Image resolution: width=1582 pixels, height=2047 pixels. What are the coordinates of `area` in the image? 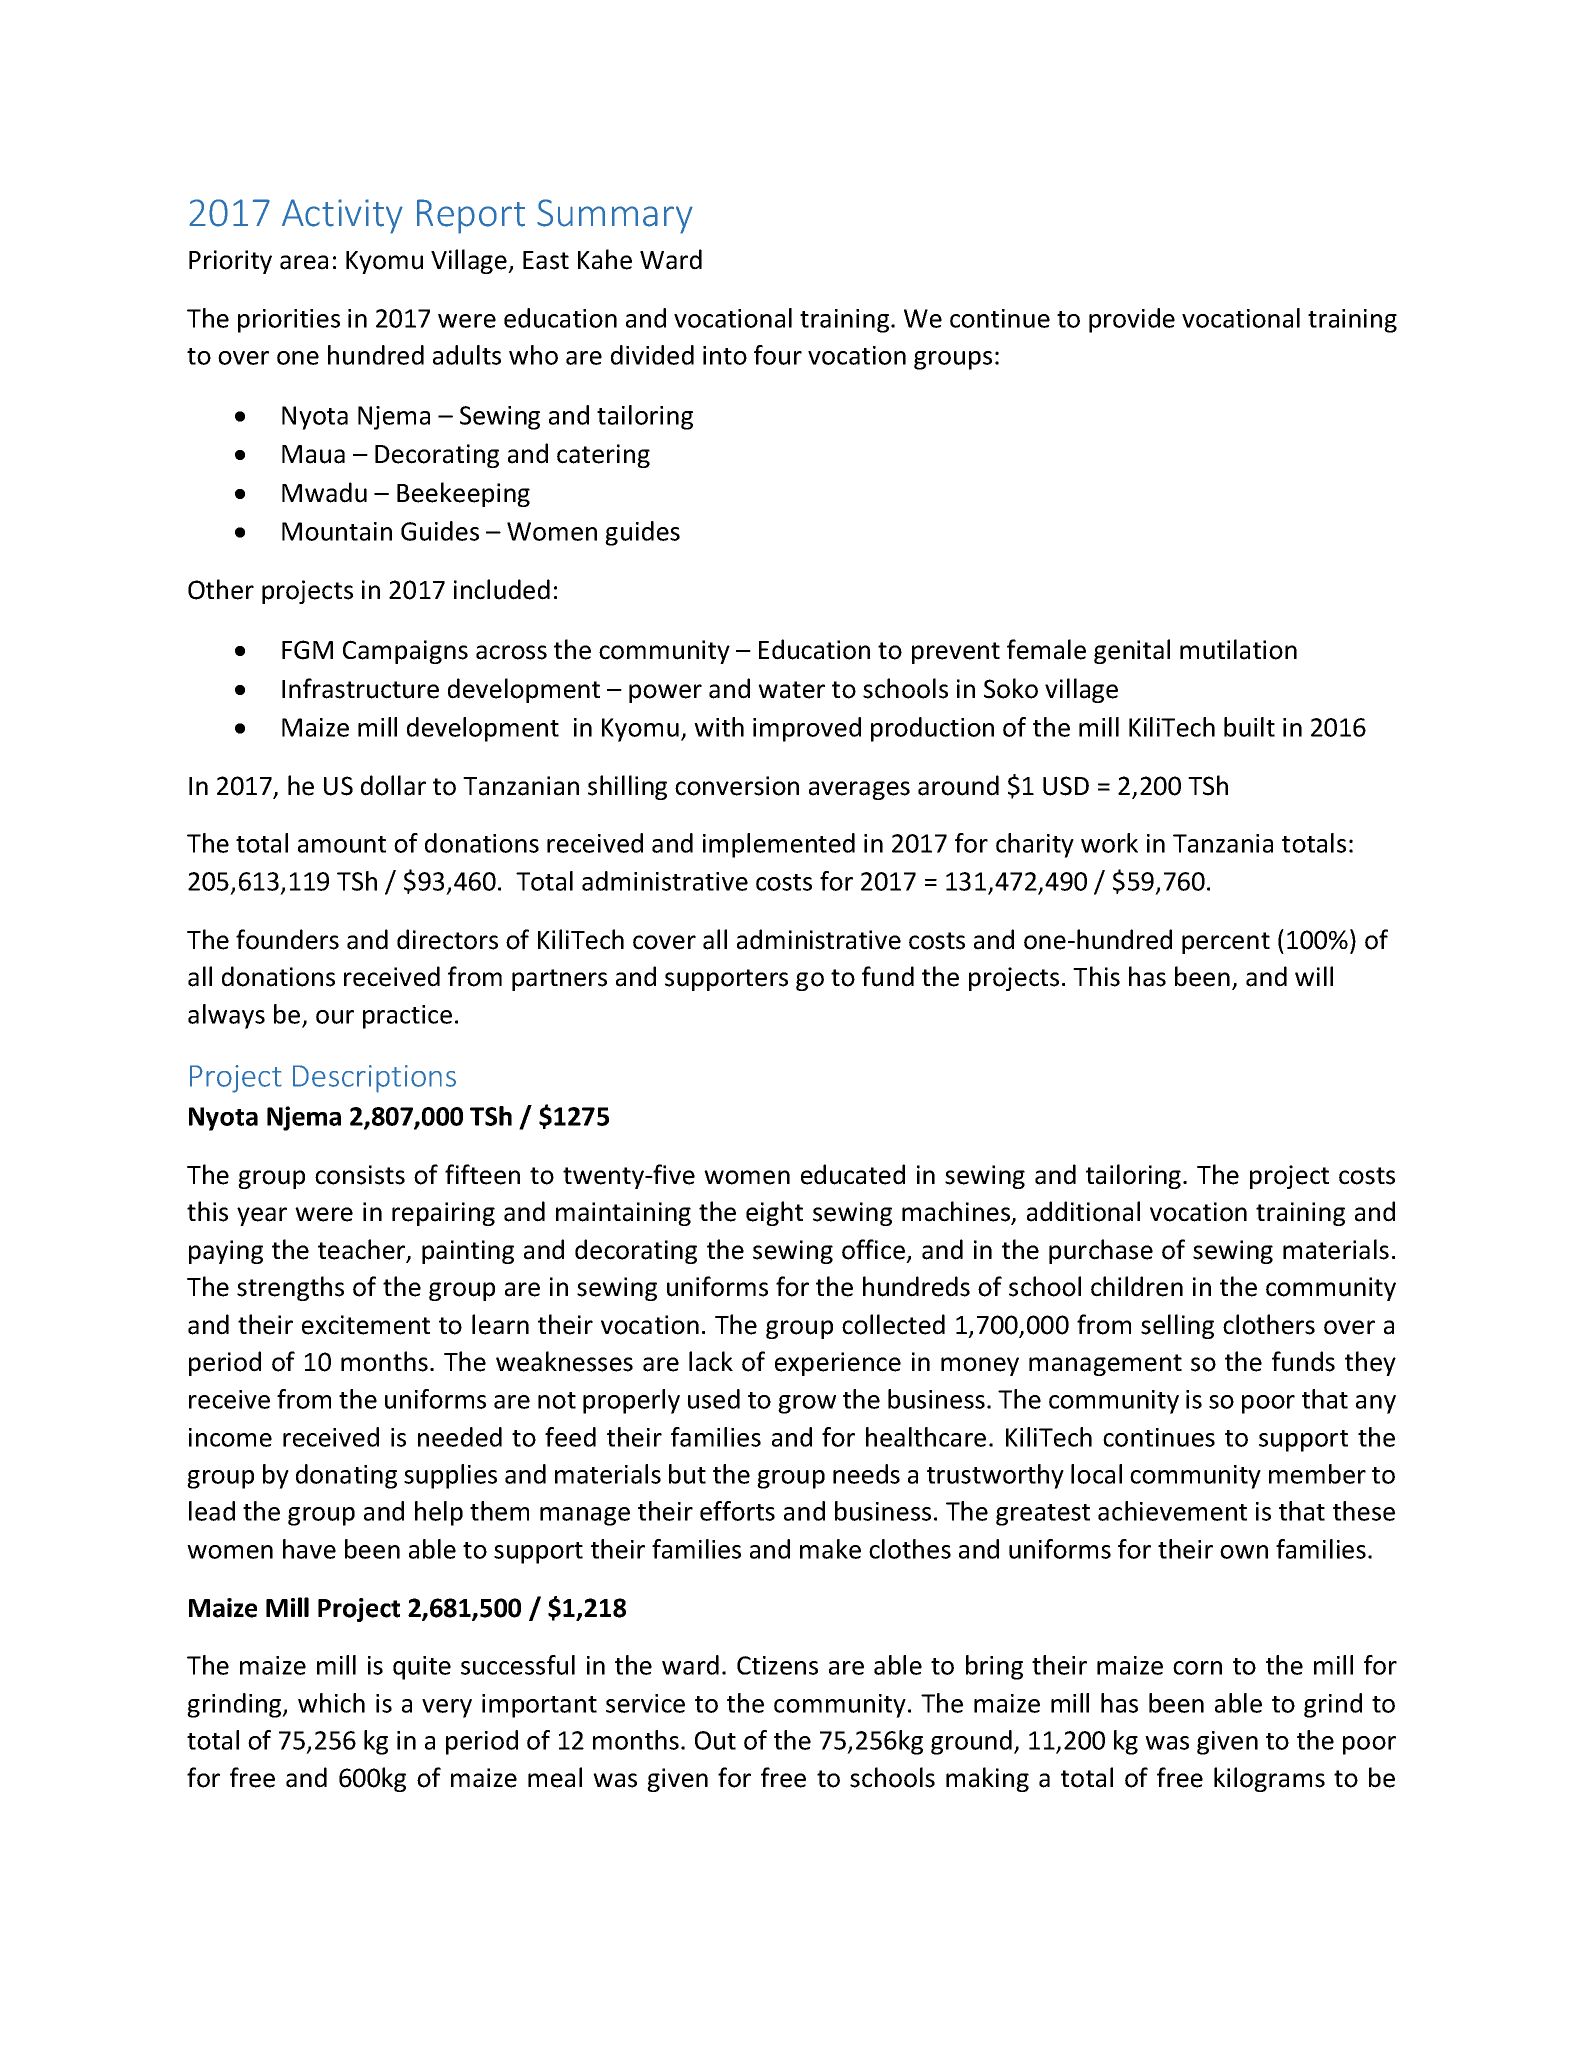 It's located at (304, 262).
